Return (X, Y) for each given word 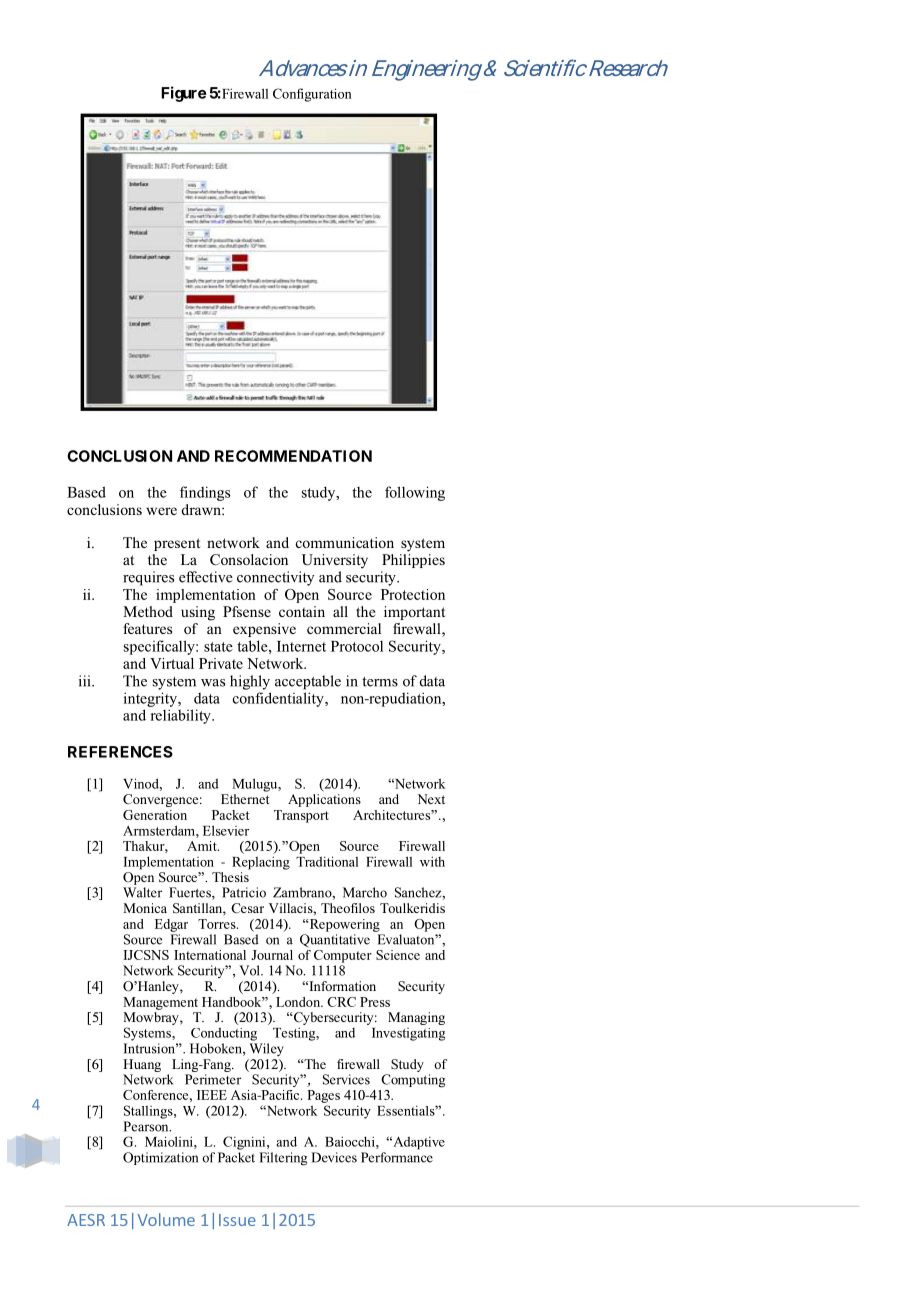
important (414, 613)
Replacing (261, 863)
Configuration (312, 95)
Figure (183, 94)
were (161, 511)
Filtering (283, 1159)
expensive (264, 630)
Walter (142, 892)
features (147, 628)
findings (205, 493)
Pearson (147, 1126)
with (432, 861)
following (415, 493)
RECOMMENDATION (293, 456)
